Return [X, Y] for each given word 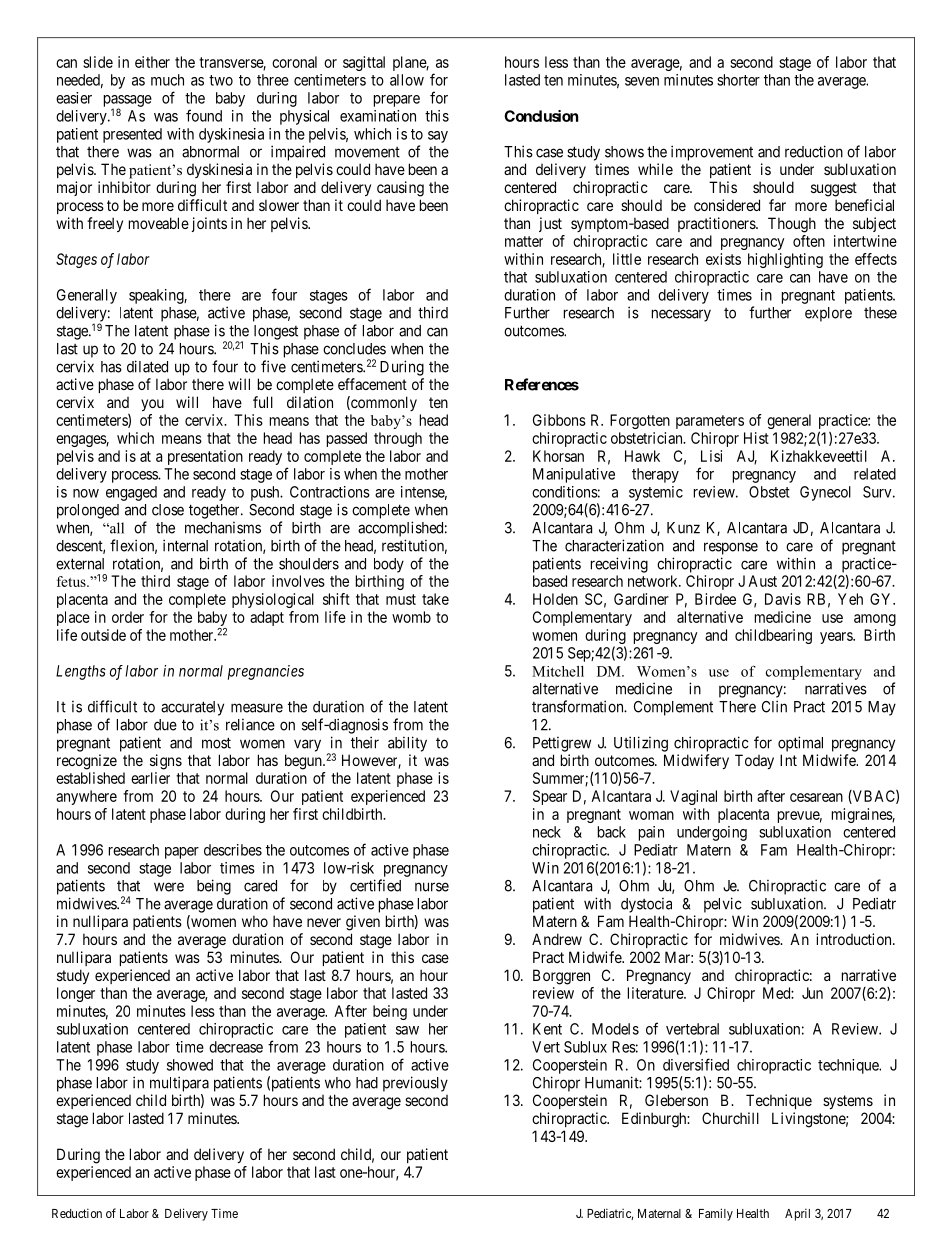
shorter [738, 80]
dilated [147, 366]
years [837, 638]
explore [828, 314]
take [435, 599]
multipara [179, 1084]
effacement [372, 384]
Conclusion [541, 116]
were [169, 887]
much [167, 80]
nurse [432, 887]
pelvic [723, 905]
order [128, 617]
